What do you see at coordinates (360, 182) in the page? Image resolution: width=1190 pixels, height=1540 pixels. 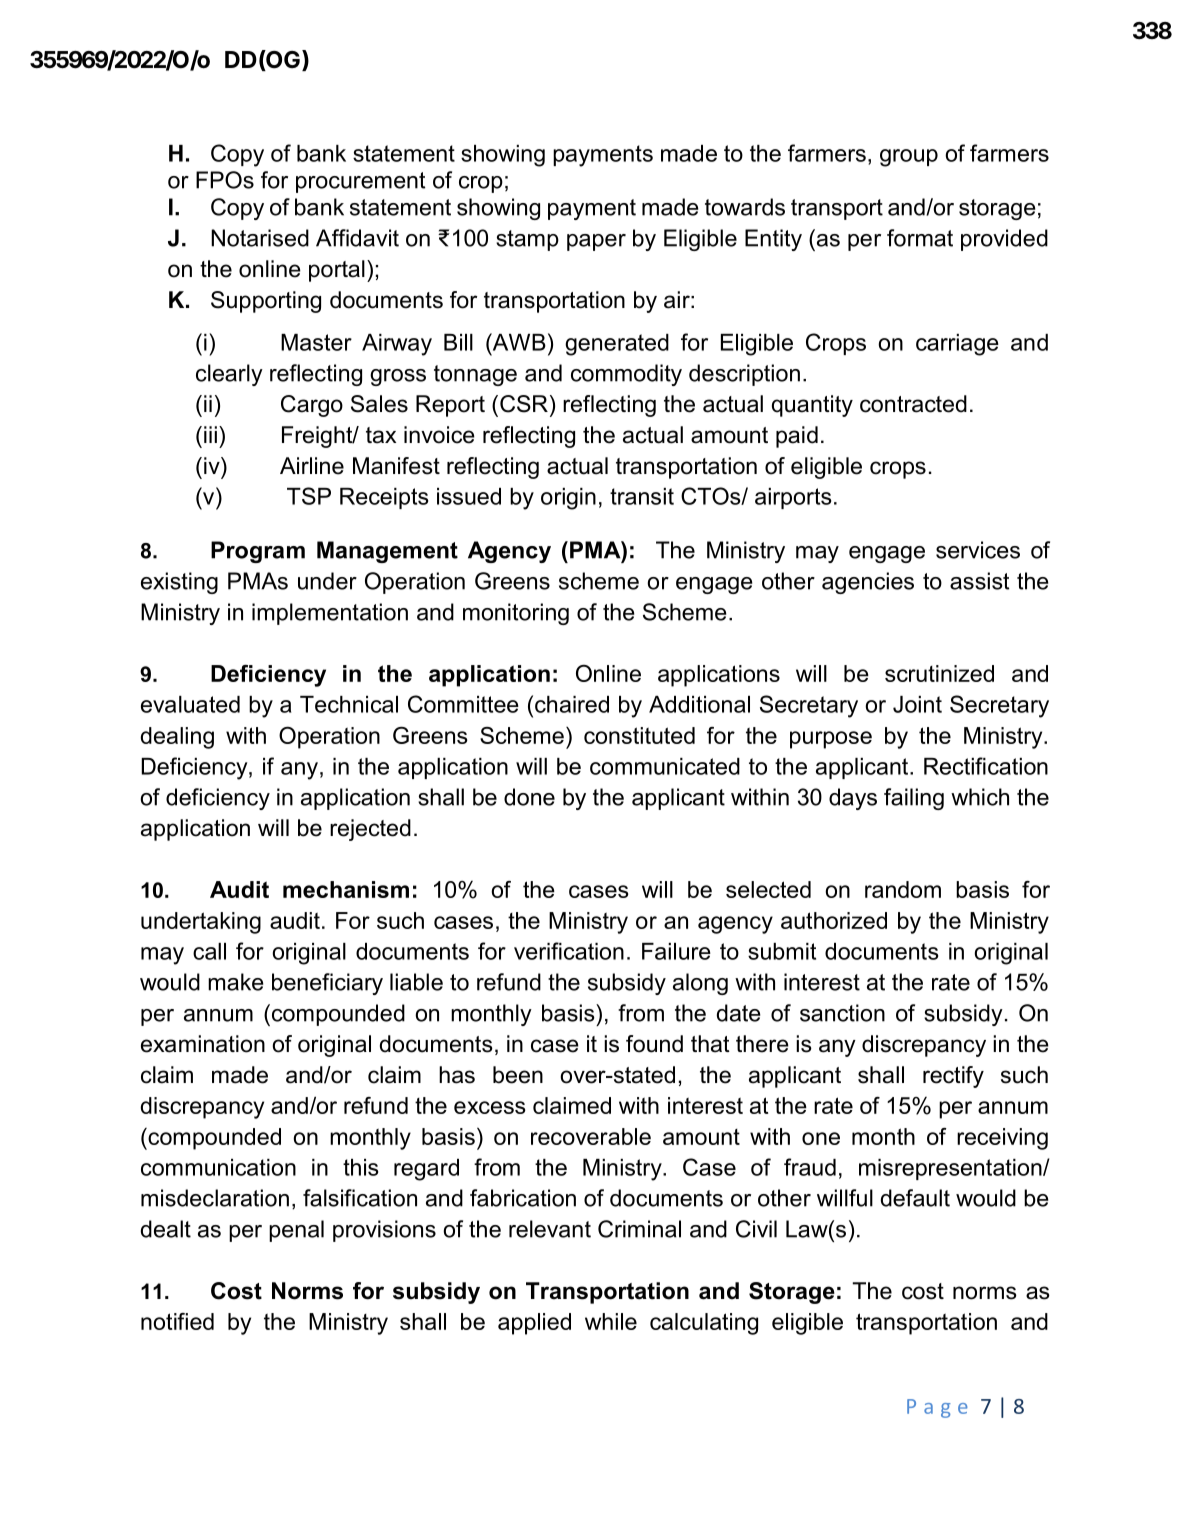 I see `procurement` at bounding box center [360, 182].
